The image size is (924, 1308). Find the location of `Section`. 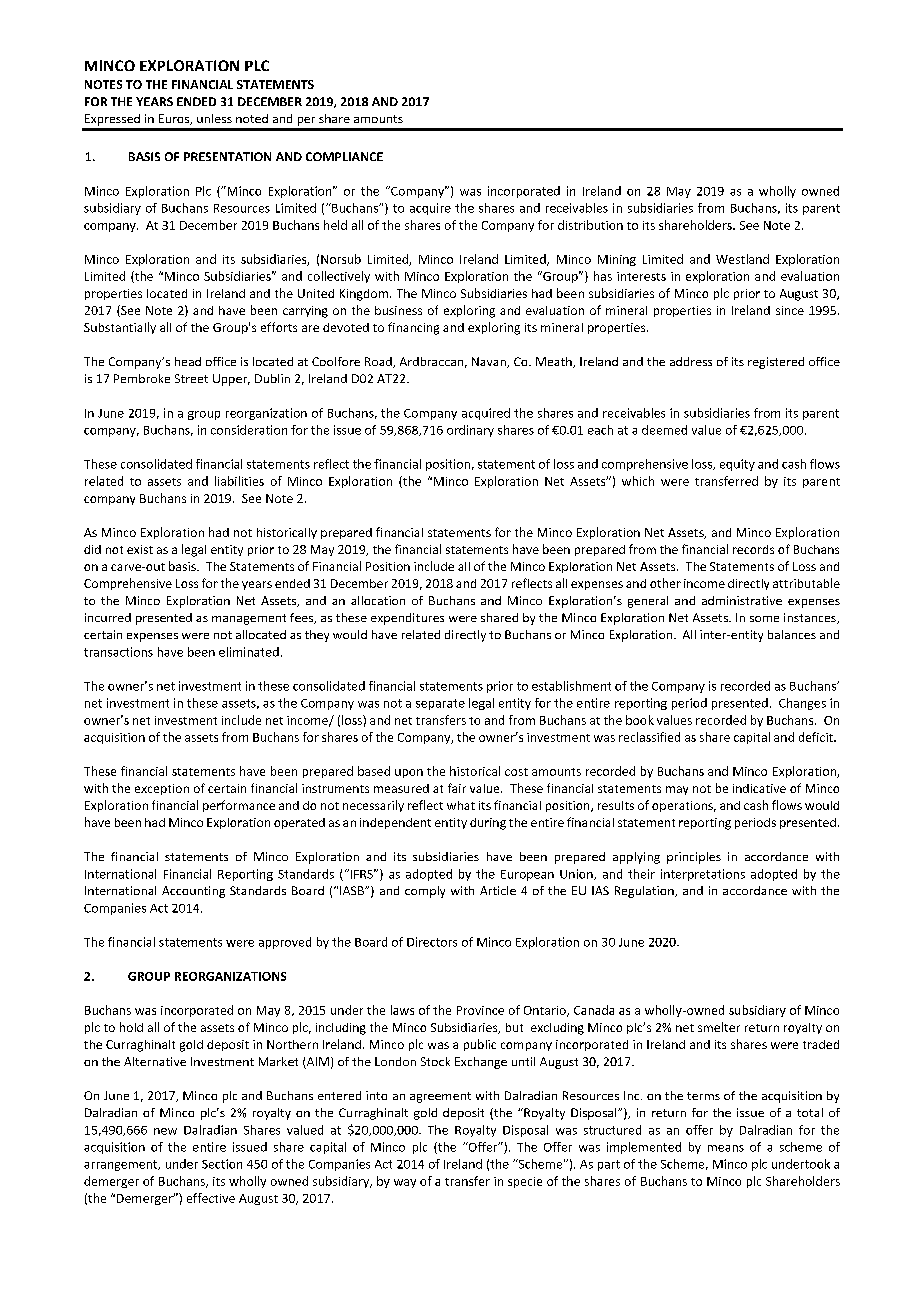

Section is located at coordinates (222, 1164).
